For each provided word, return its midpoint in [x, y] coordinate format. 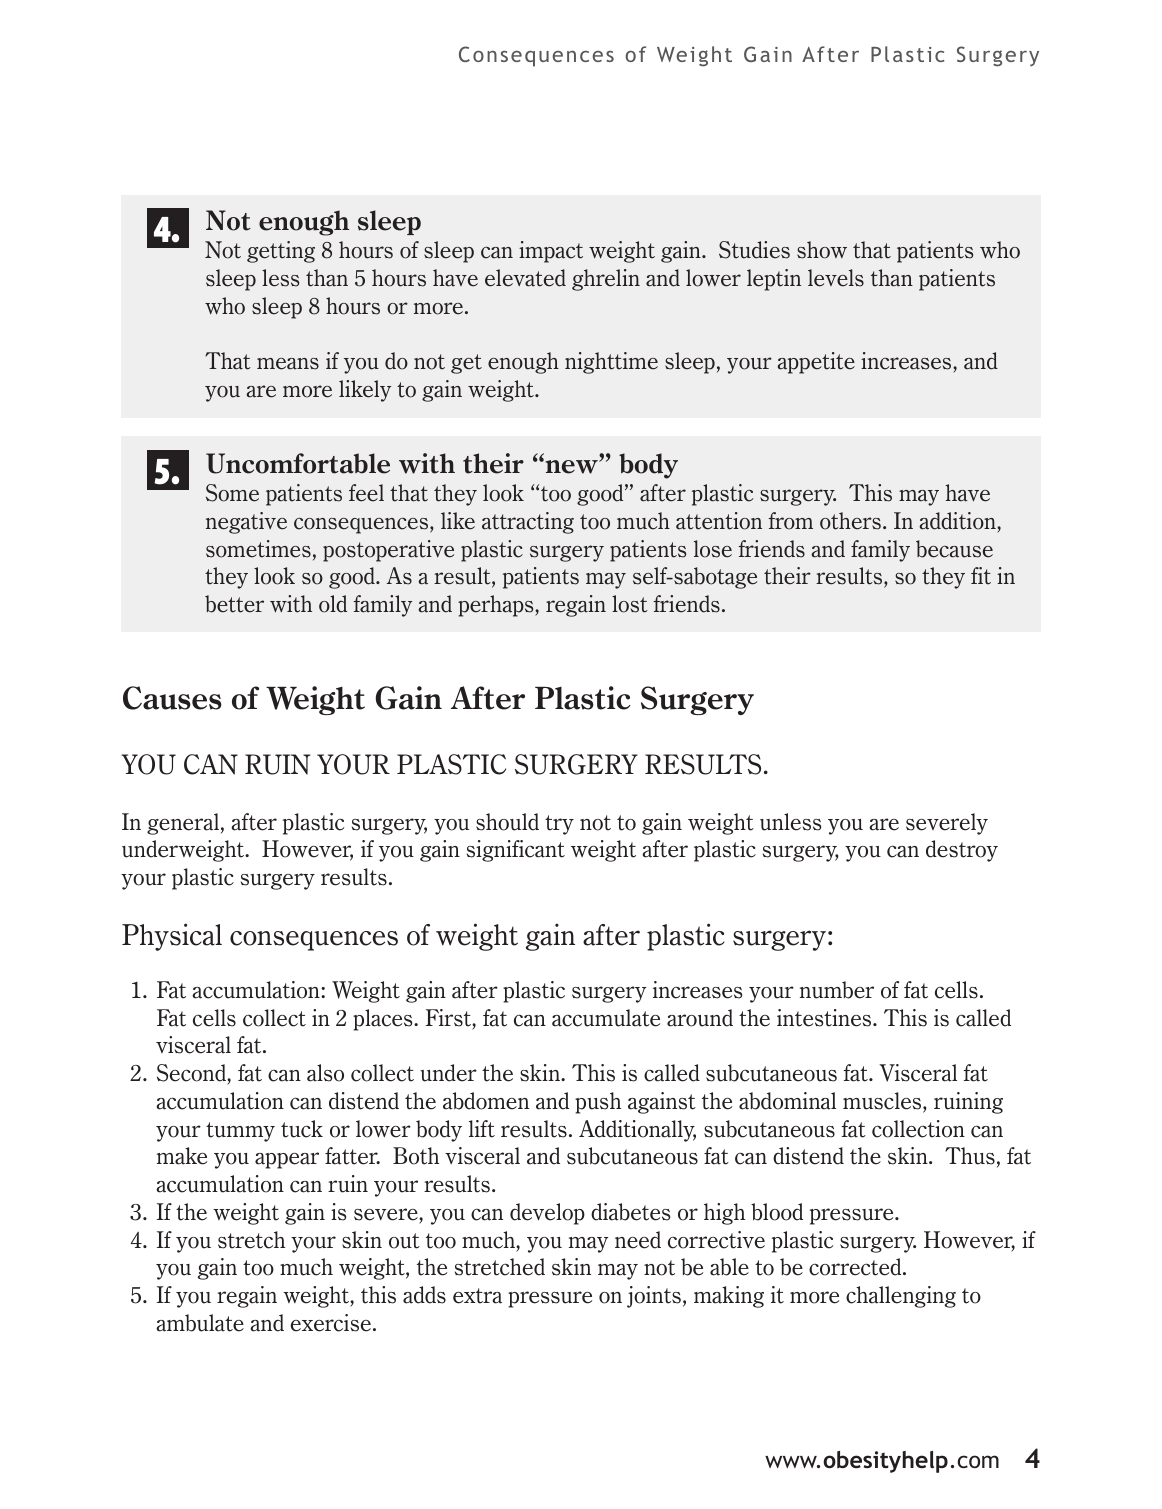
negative [246, 523]
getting [281, 252]
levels [836, 278]
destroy [962, 851]
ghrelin [606, 280]
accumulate [606, 1018]
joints [654, 1297]
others [850, 521]
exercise [331, 1323]
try [559, 825]
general [183, 824]
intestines [825, 1018]
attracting [528, 523]
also [325, 1073]
